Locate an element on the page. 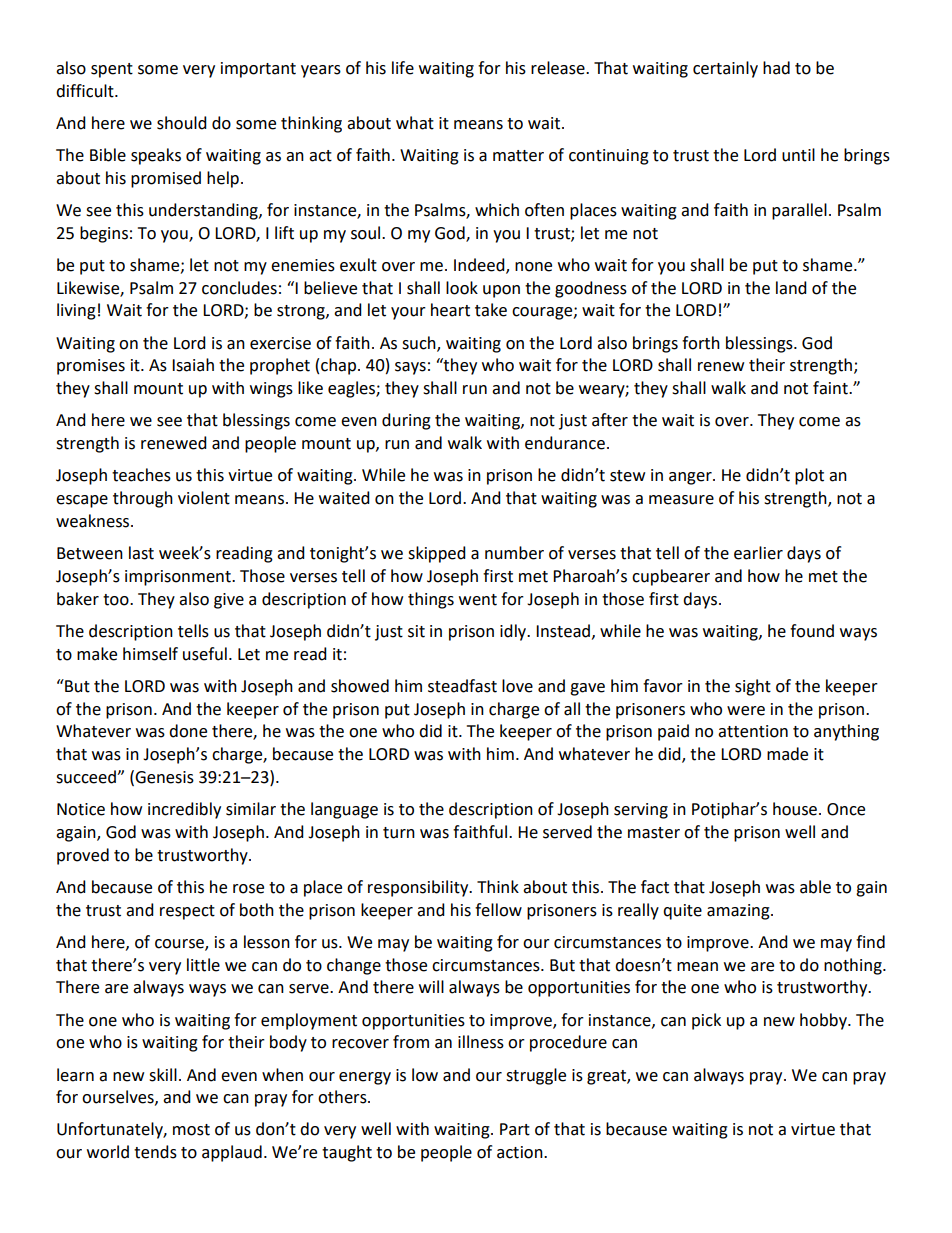  had is located at coordinates (776, 68).
